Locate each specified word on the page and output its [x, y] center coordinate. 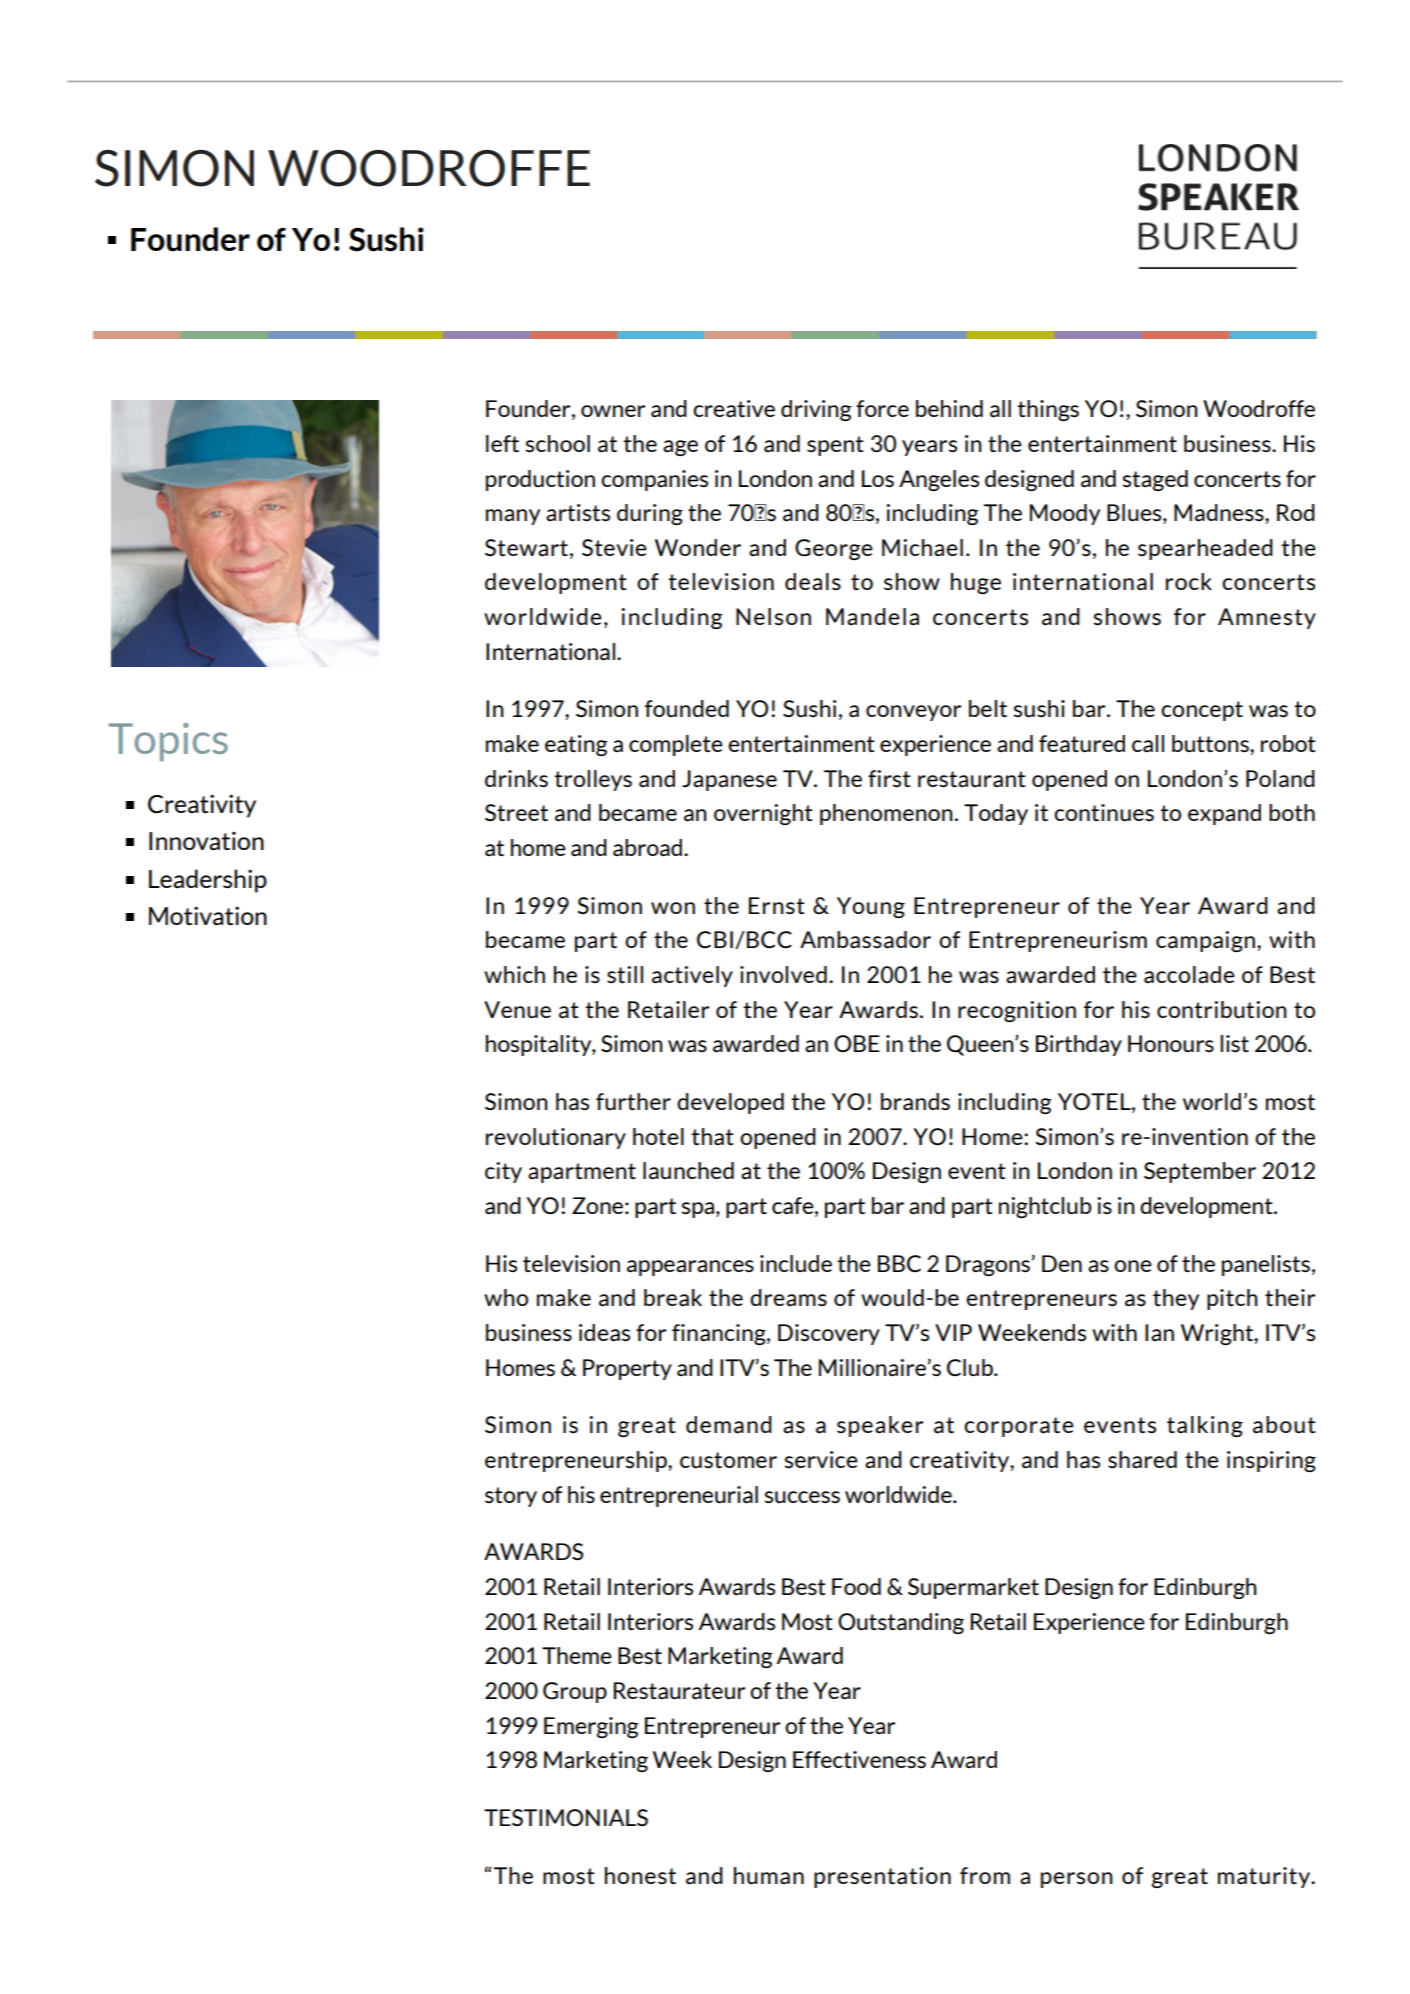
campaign [1205, 941]
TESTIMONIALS [566, 1817]
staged [1155, 480]
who [506, 1297]
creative [734, 409]
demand [729, 1425]
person [1077, 1880]
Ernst [777, 905]
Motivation [208, 916]
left [502, 443]
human [769, 1876]
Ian [1159, 1332]
